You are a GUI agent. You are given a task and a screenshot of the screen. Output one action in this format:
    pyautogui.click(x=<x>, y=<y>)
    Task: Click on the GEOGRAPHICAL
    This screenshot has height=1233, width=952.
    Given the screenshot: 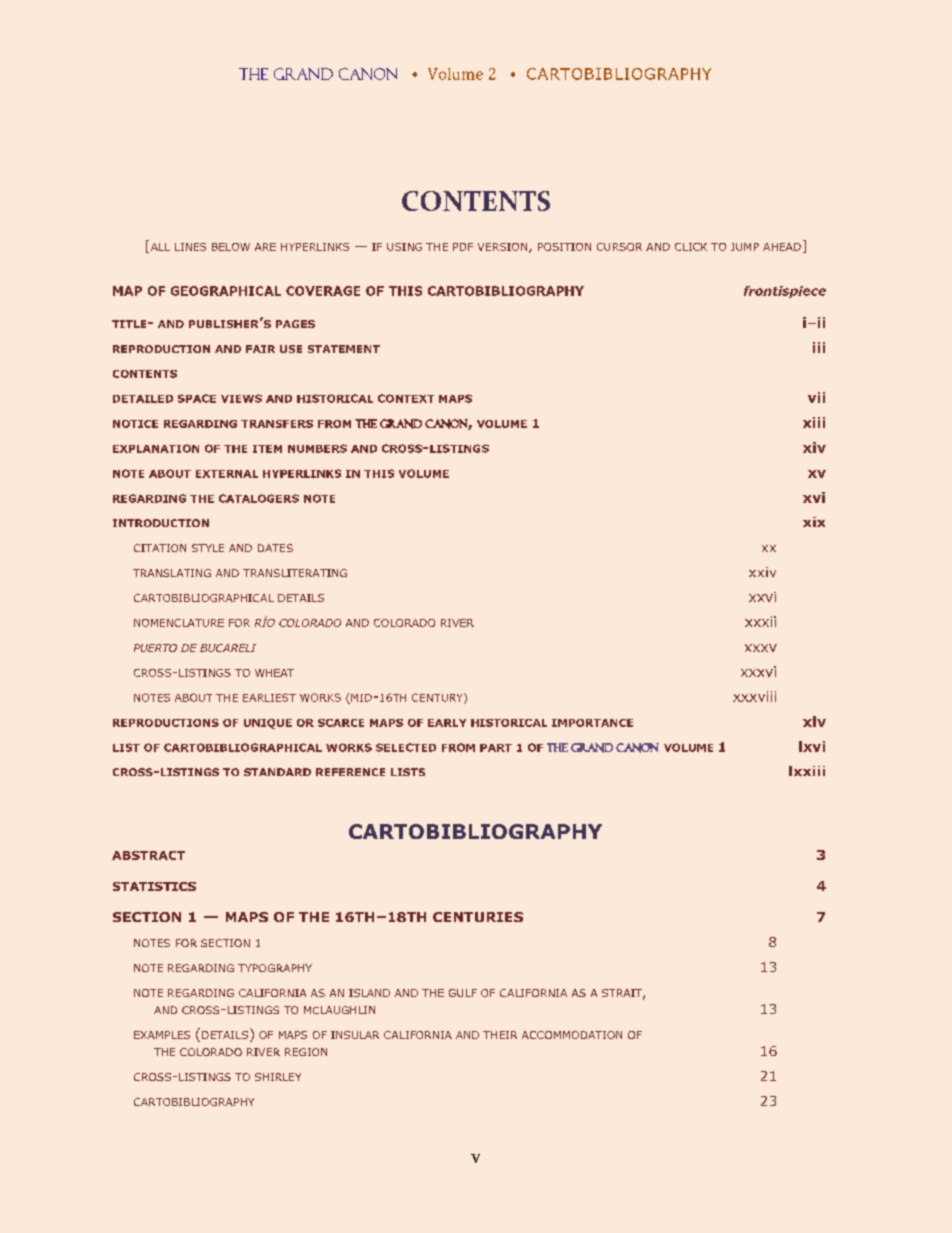 What is the action you would take?
    pyautogui.click(x=226, y=291)
